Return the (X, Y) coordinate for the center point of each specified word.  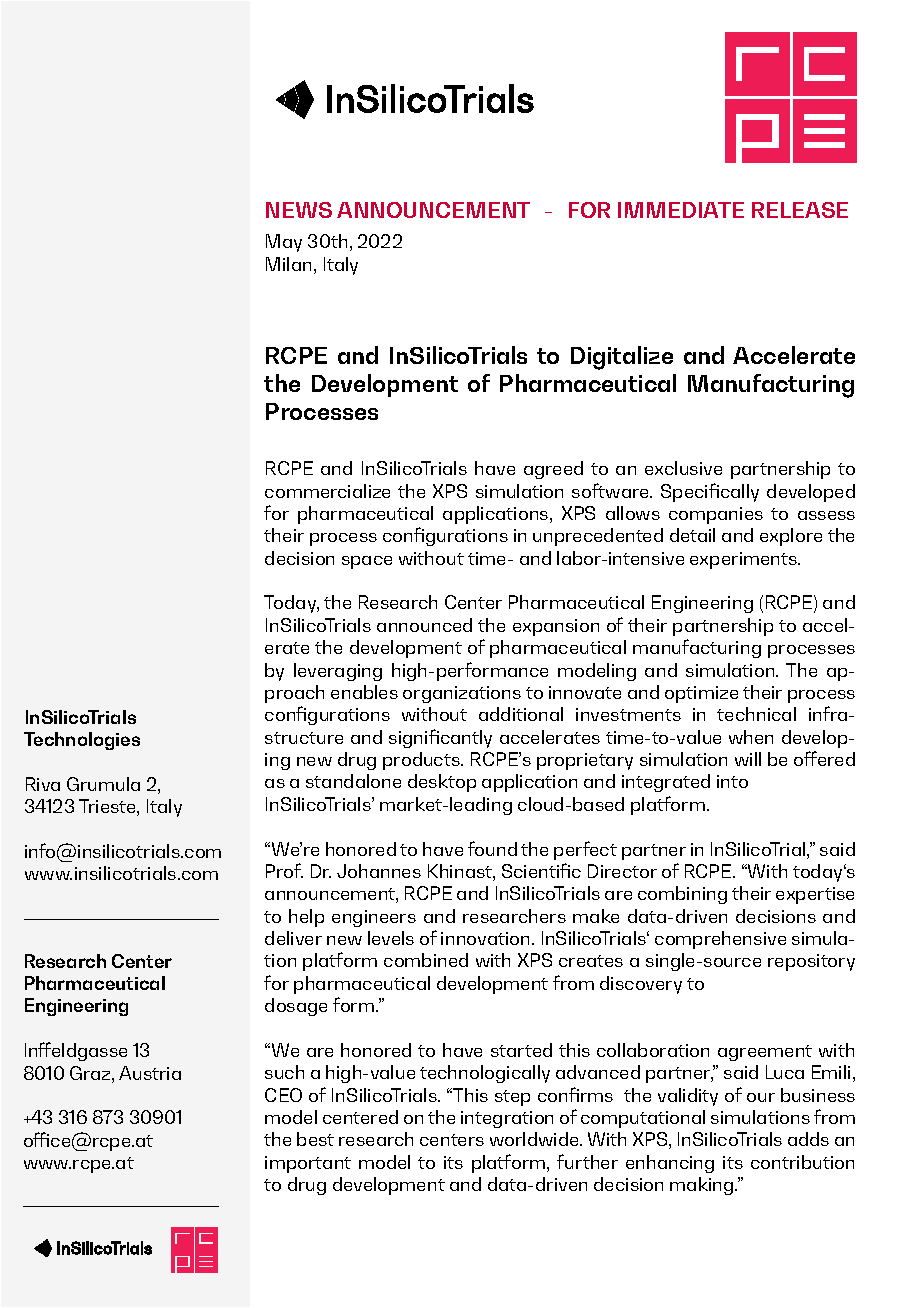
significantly (440, 738)
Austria (150, 1073)
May (284, 243)
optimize (701, 694)
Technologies (82, 741)
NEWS (299, 210)
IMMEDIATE (681, 210)
